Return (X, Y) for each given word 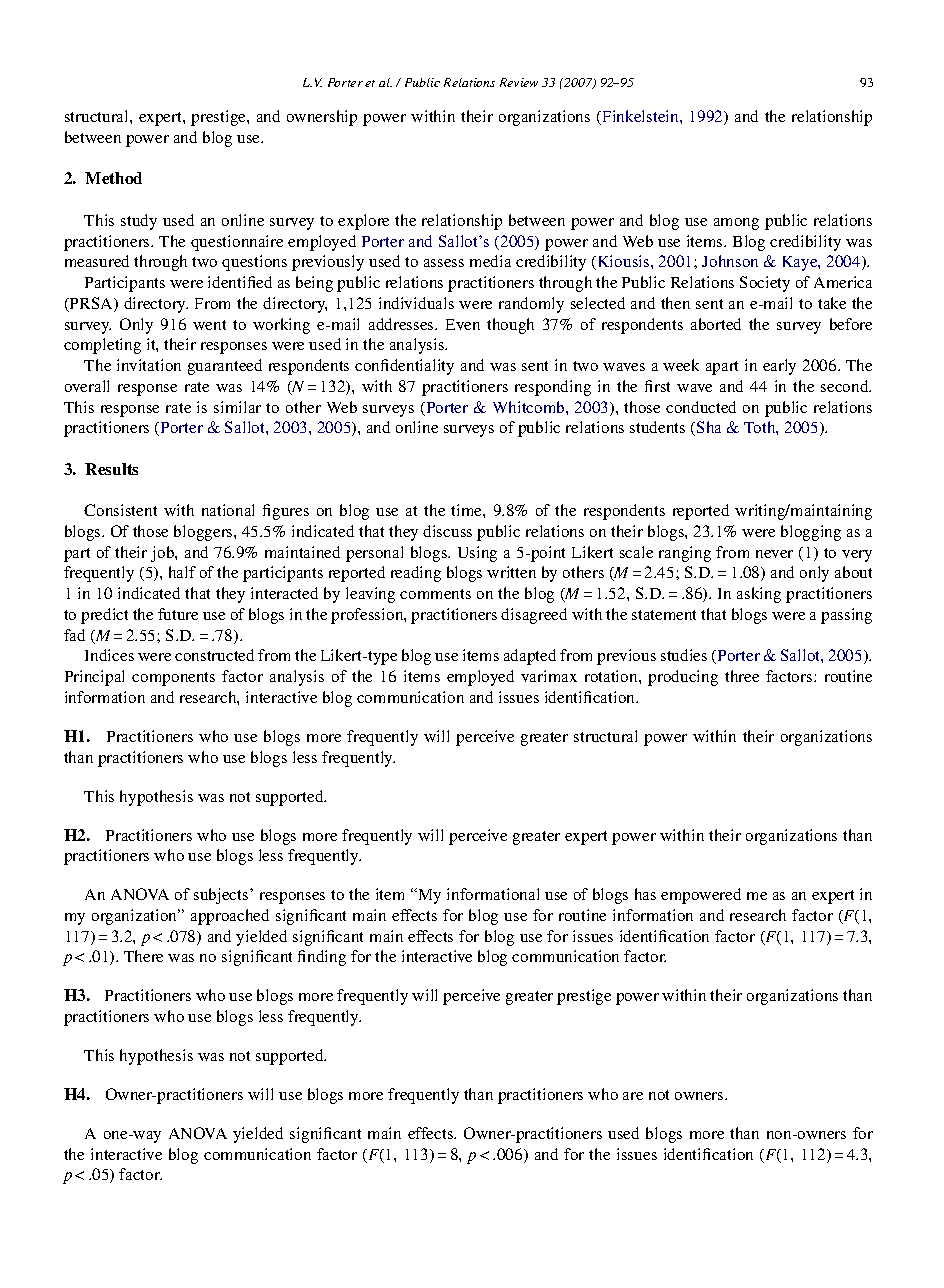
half (182, 572)
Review (519, 82)
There (143, 956)
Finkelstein (640, 117)
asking (759, 595)
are (633, 1096)
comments (435, 594)
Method (113, 178)
